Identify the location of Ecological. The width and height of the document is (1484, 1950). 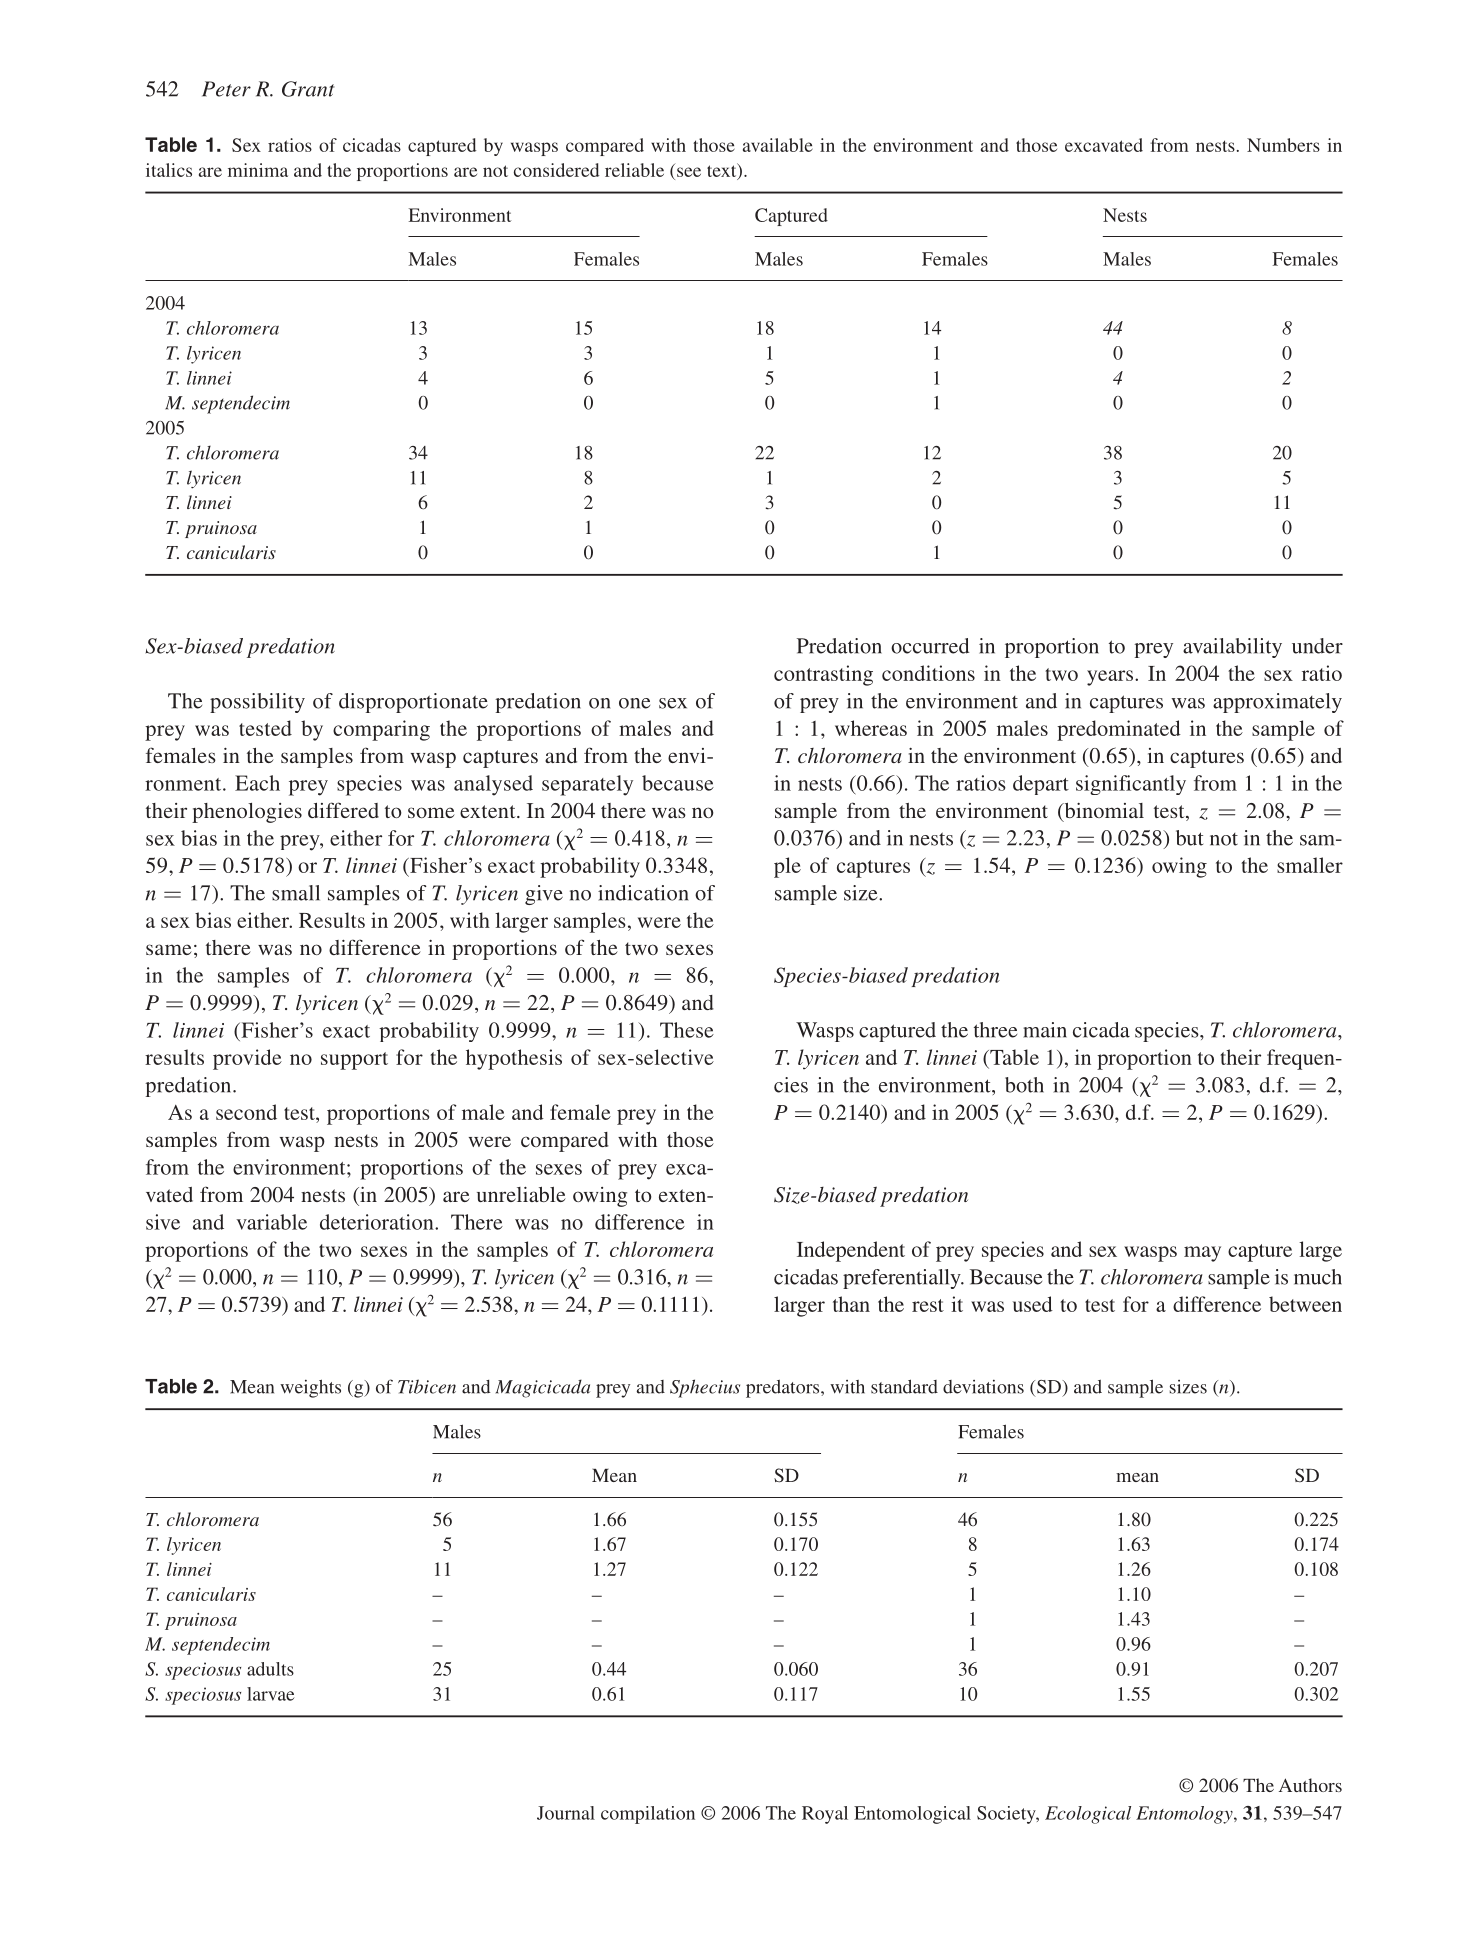
(1088, 1815).
